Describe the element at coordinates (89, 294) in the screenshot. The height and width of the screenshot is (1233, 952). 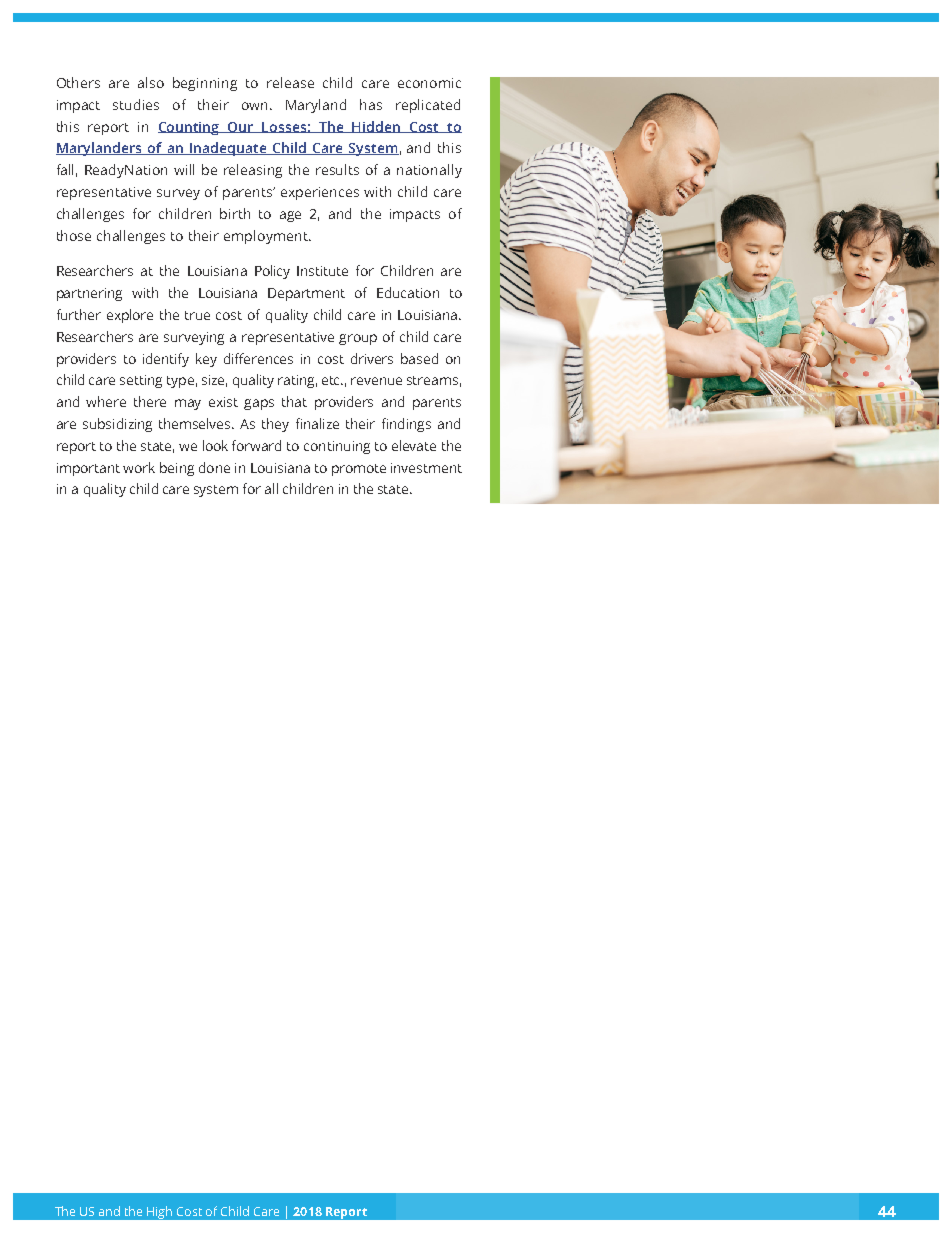
I see `partnering` at that location.
